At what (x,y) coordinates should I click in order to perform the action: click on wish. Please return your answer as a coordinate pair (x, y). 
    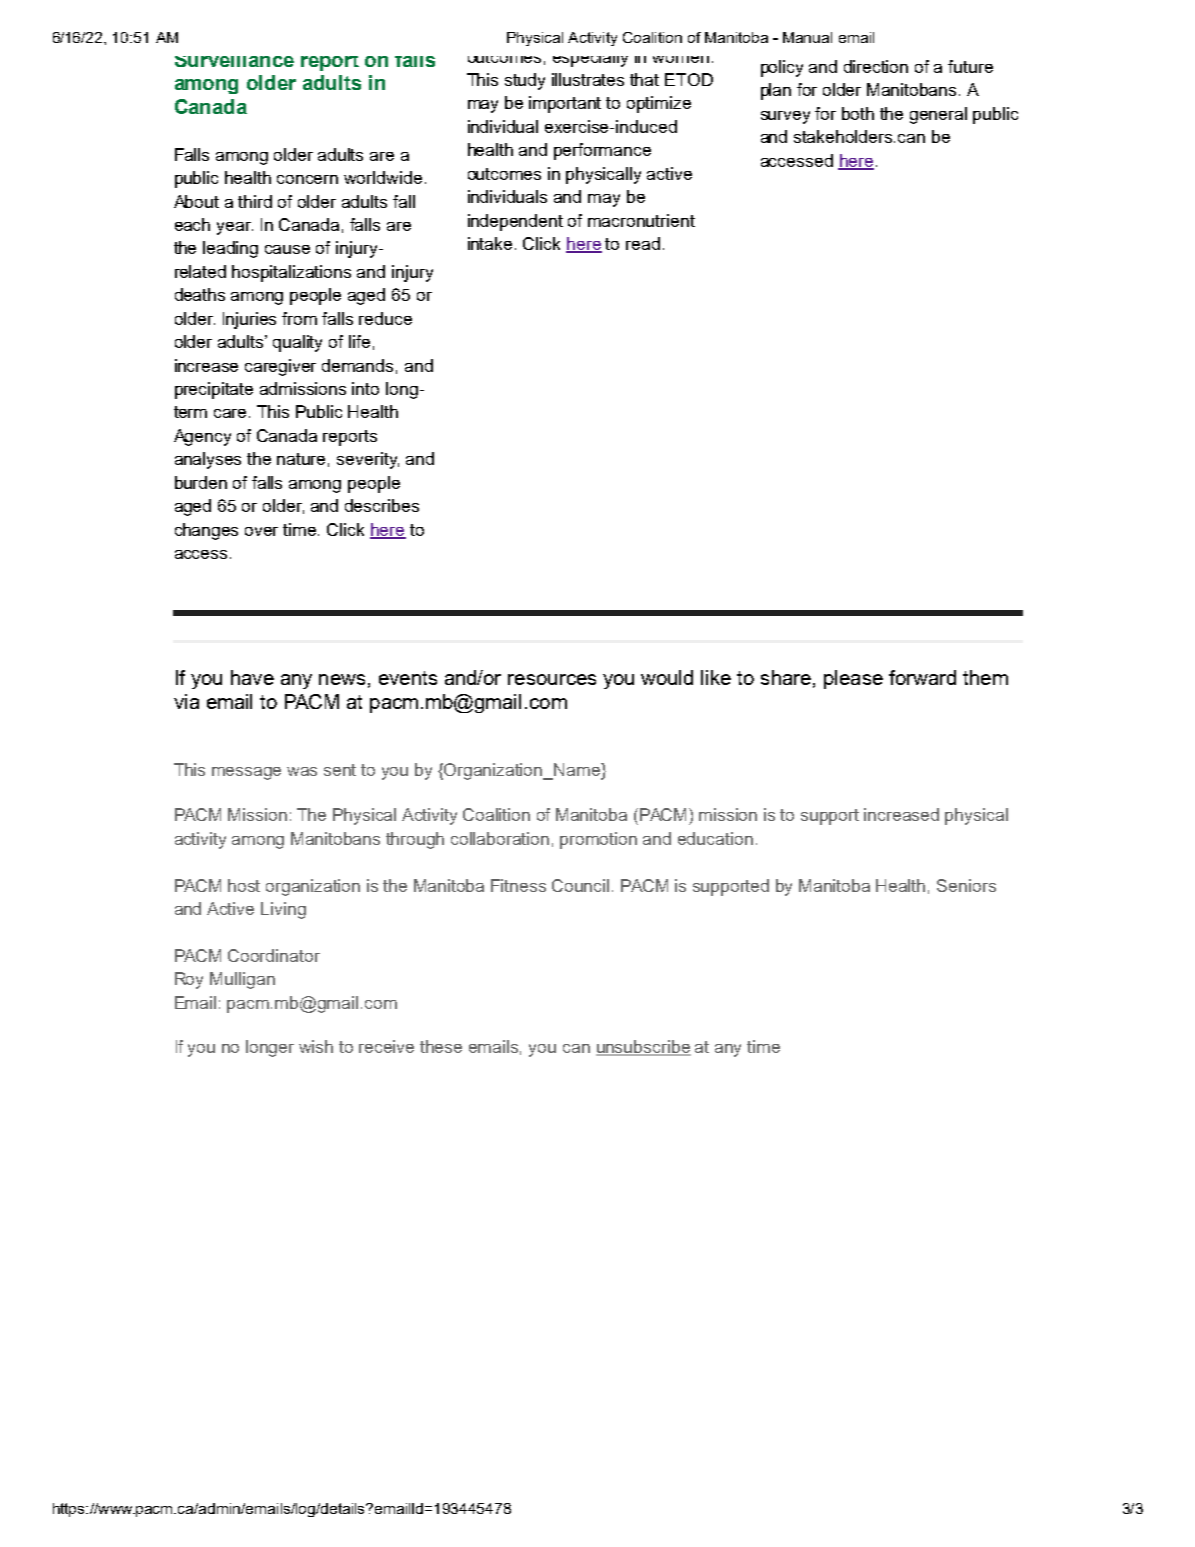
    Looking at the image, I should click on (316, 1046).
